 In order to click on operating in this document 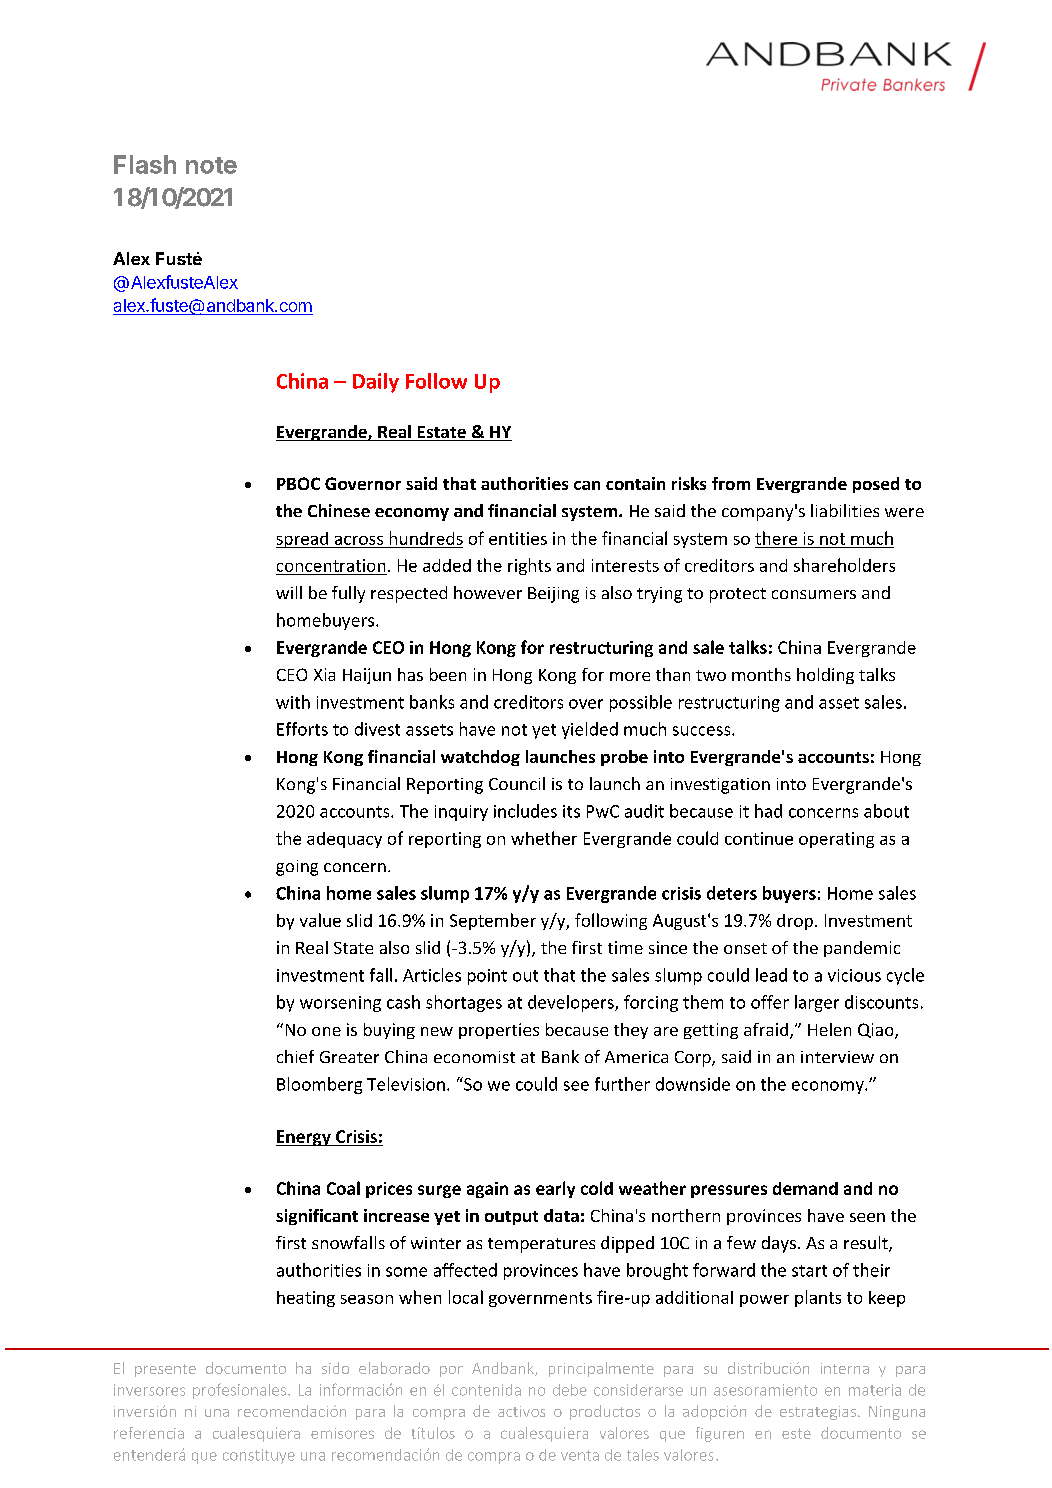, I will do `click(836, 840)`.
